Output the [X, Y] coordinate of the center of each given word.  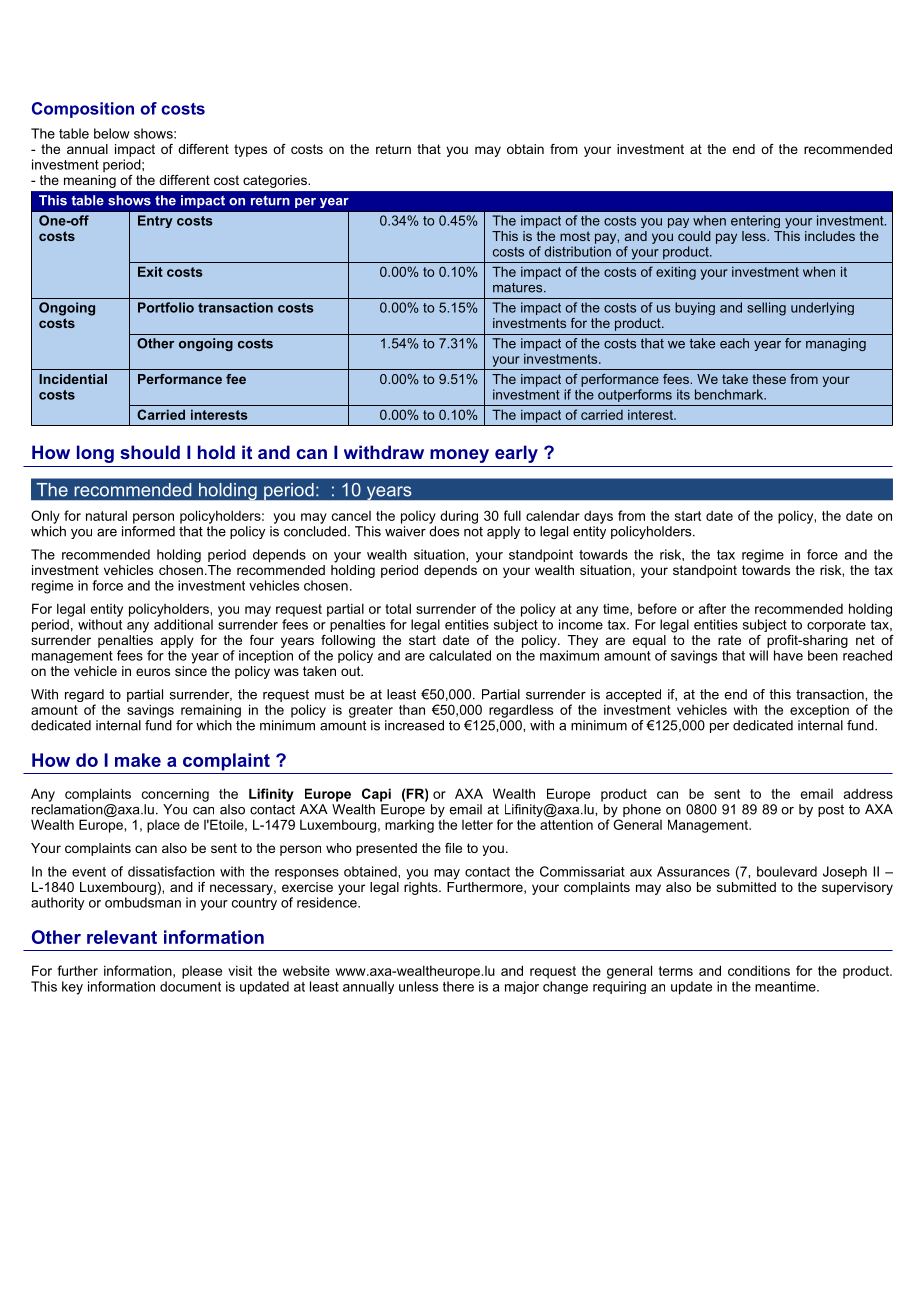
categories [276, 181]
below [112, 133]
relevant [122, 937]
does [444, 531]
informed [148, 530]
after [712, 608]
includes [830, 236]
